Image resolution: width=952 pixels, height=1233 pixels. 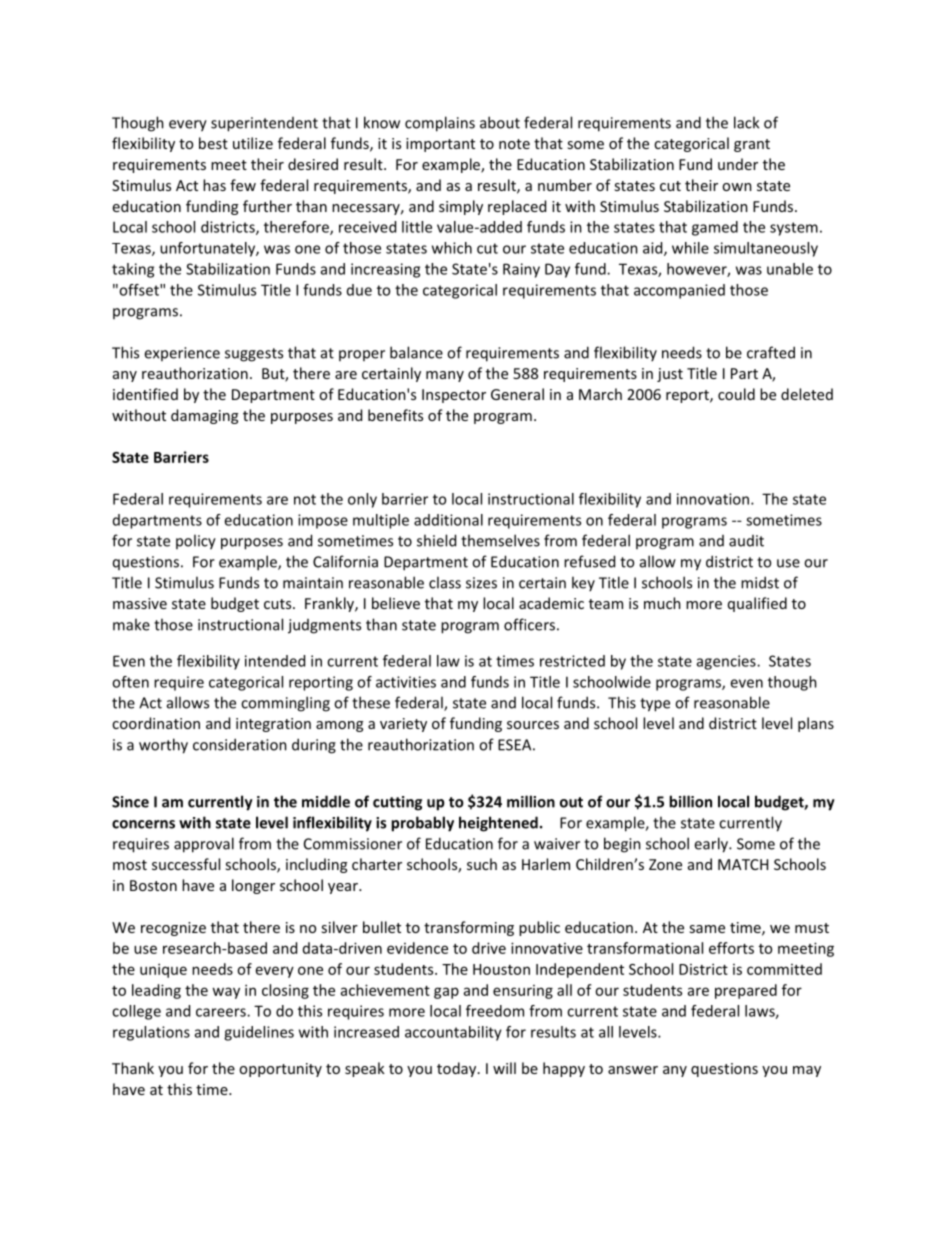 What do you see at coordinates (440, 145) in the screenshot?
I see `important` at bounding box center [440, 145].
